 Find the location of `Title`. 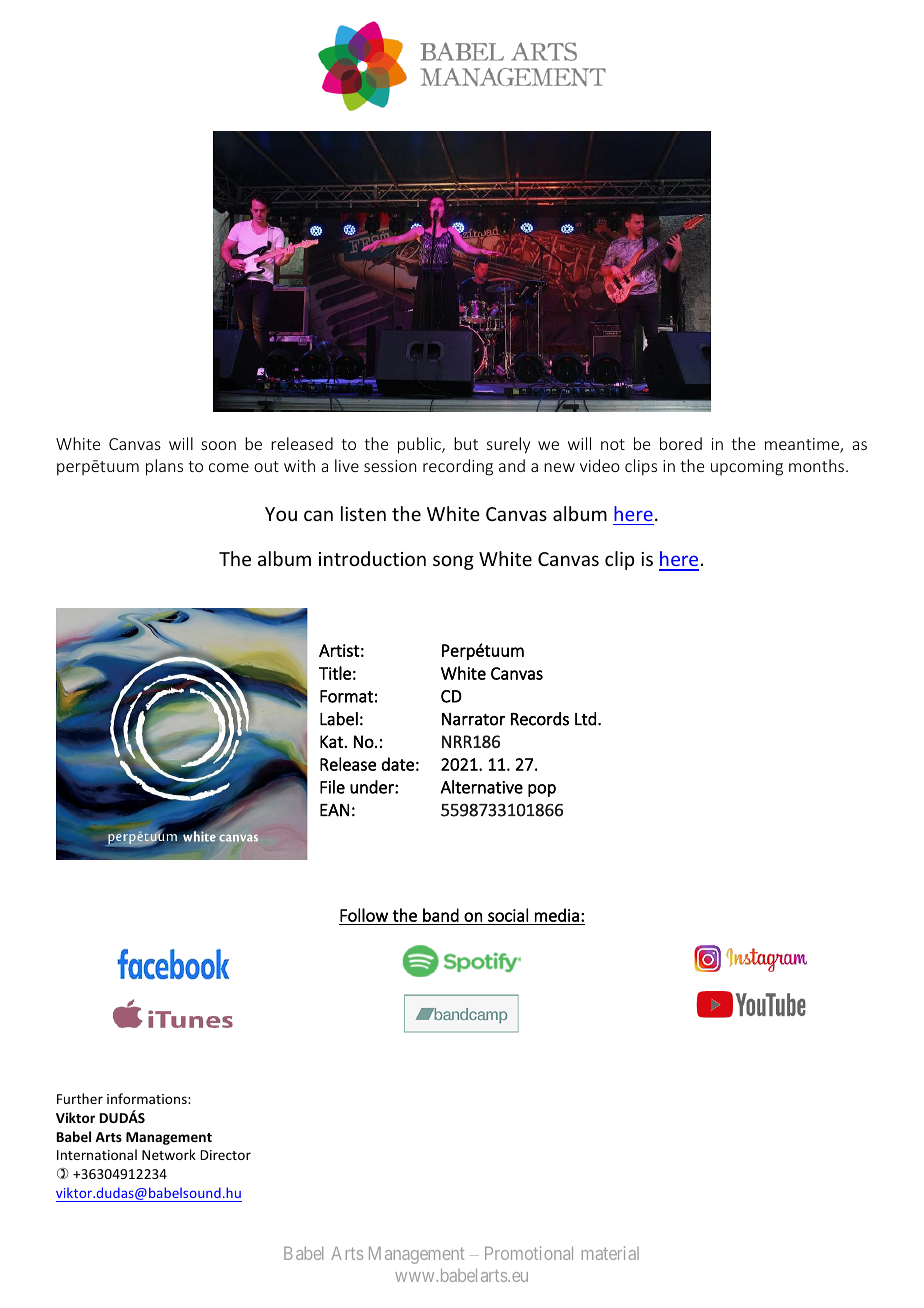

Title is located at coordinates (335, 673).
